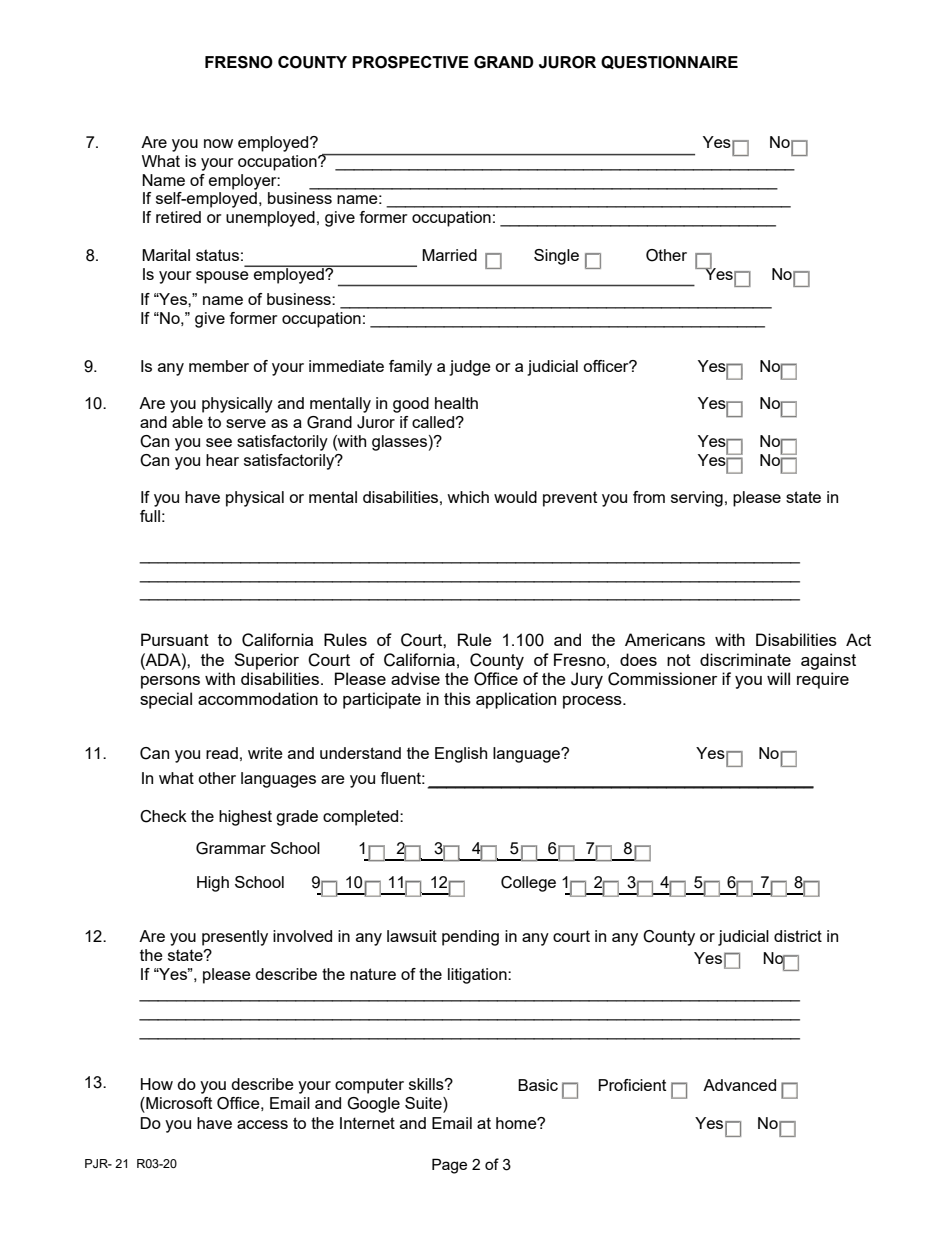 This document has height=1233, width=952. What do you see at coordinates (262, 1124) in the document?
I see `access` at bounding box center [262, 1124].
